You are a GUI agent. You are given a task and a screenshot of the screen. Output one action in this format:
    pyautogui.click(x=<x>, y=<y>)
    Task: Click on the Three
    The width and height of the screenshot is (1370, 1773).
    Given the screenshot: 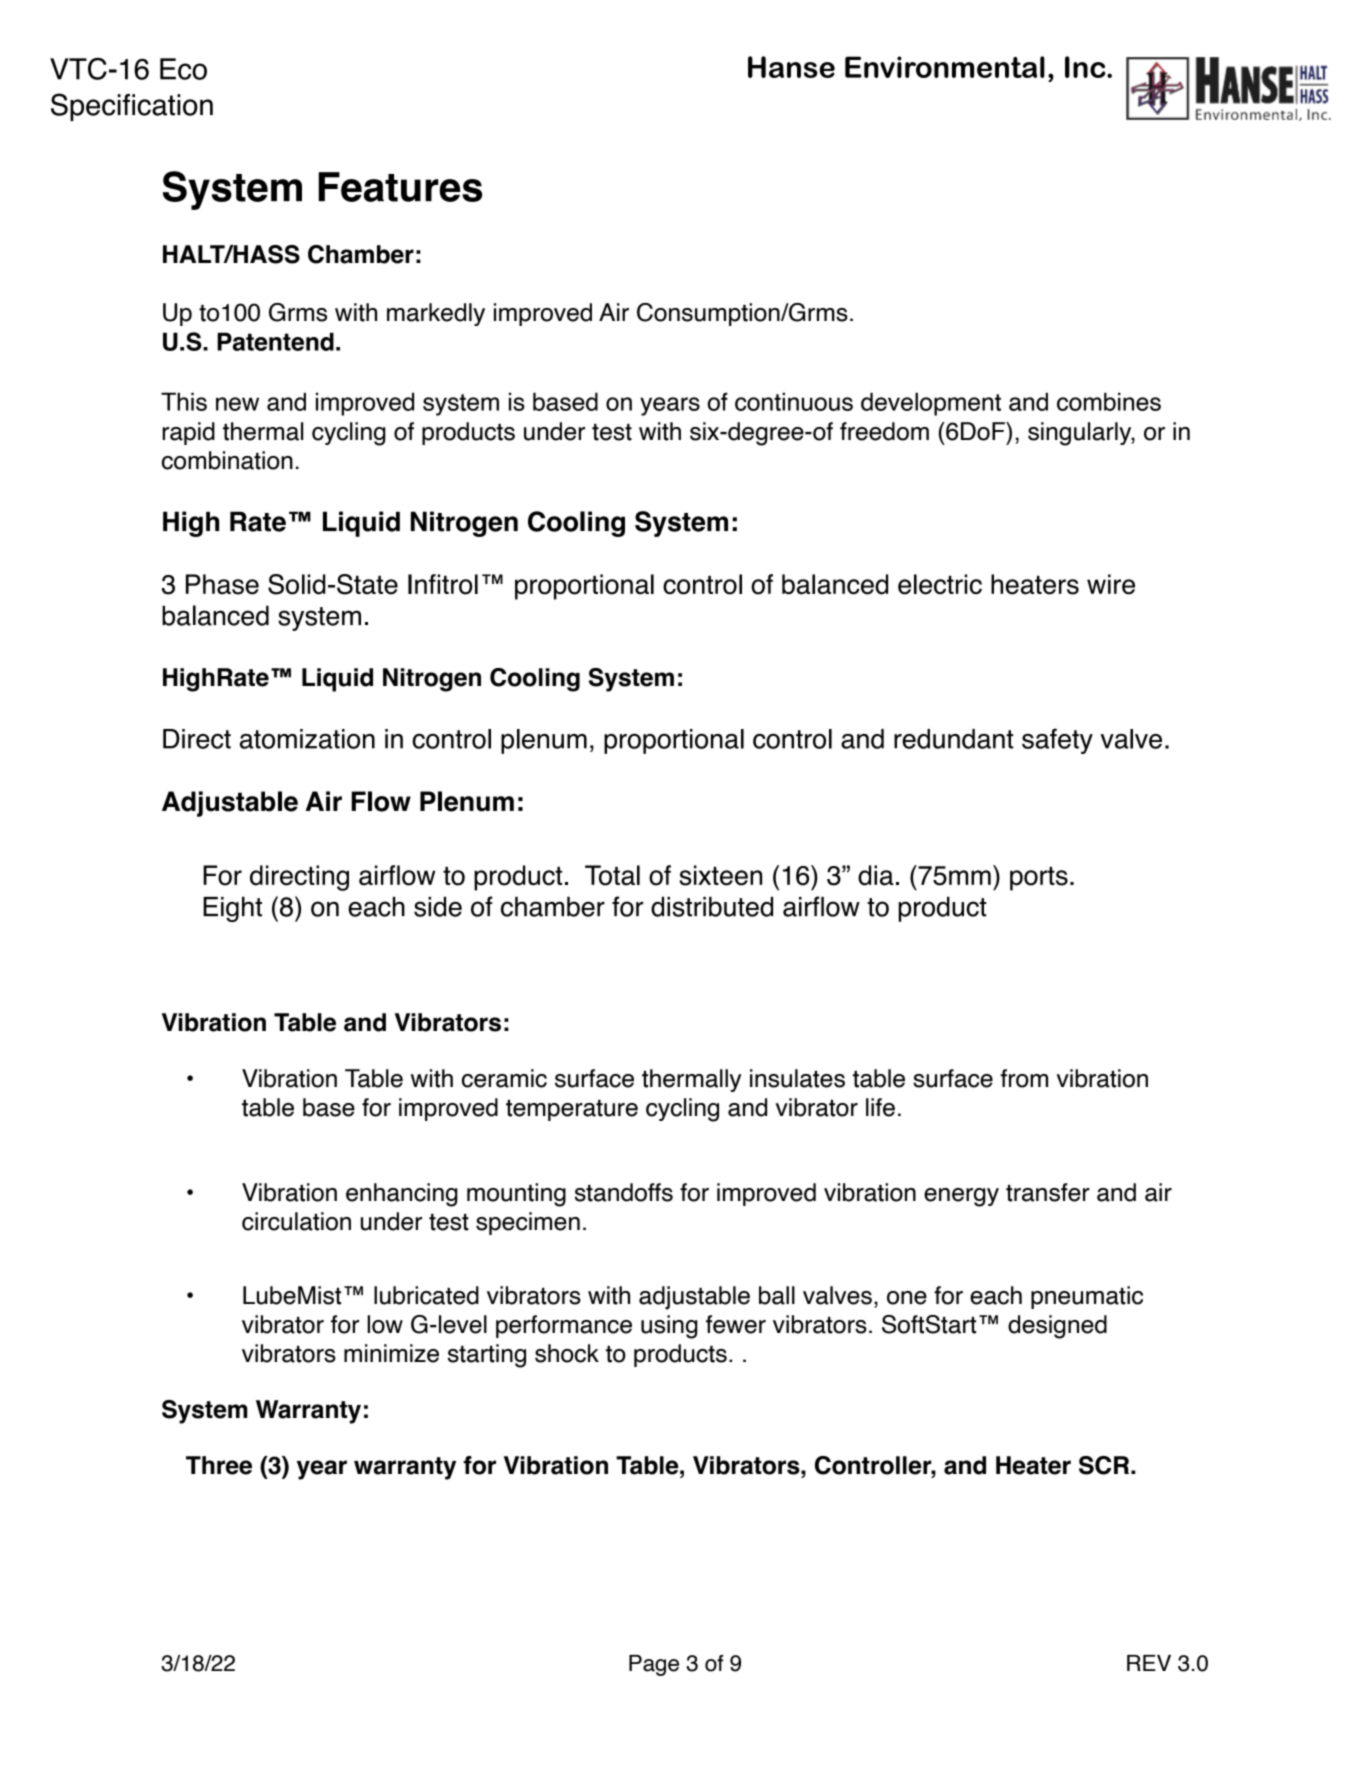 What is the action you would take?
    pyautogui.click(x=219, y=1465)
